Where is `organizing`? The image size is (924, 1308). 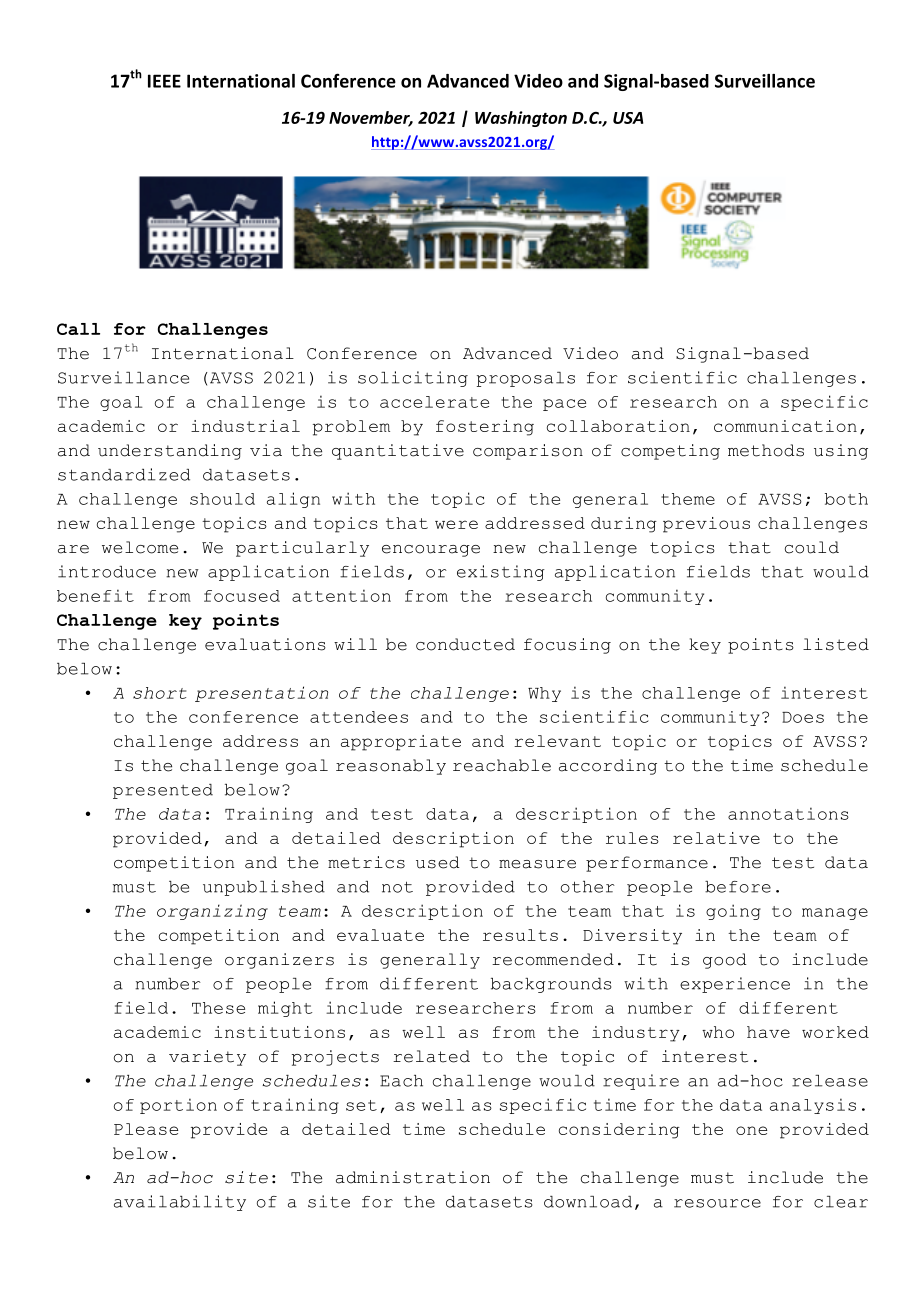 organizing is located at coordinates (212, 912).
